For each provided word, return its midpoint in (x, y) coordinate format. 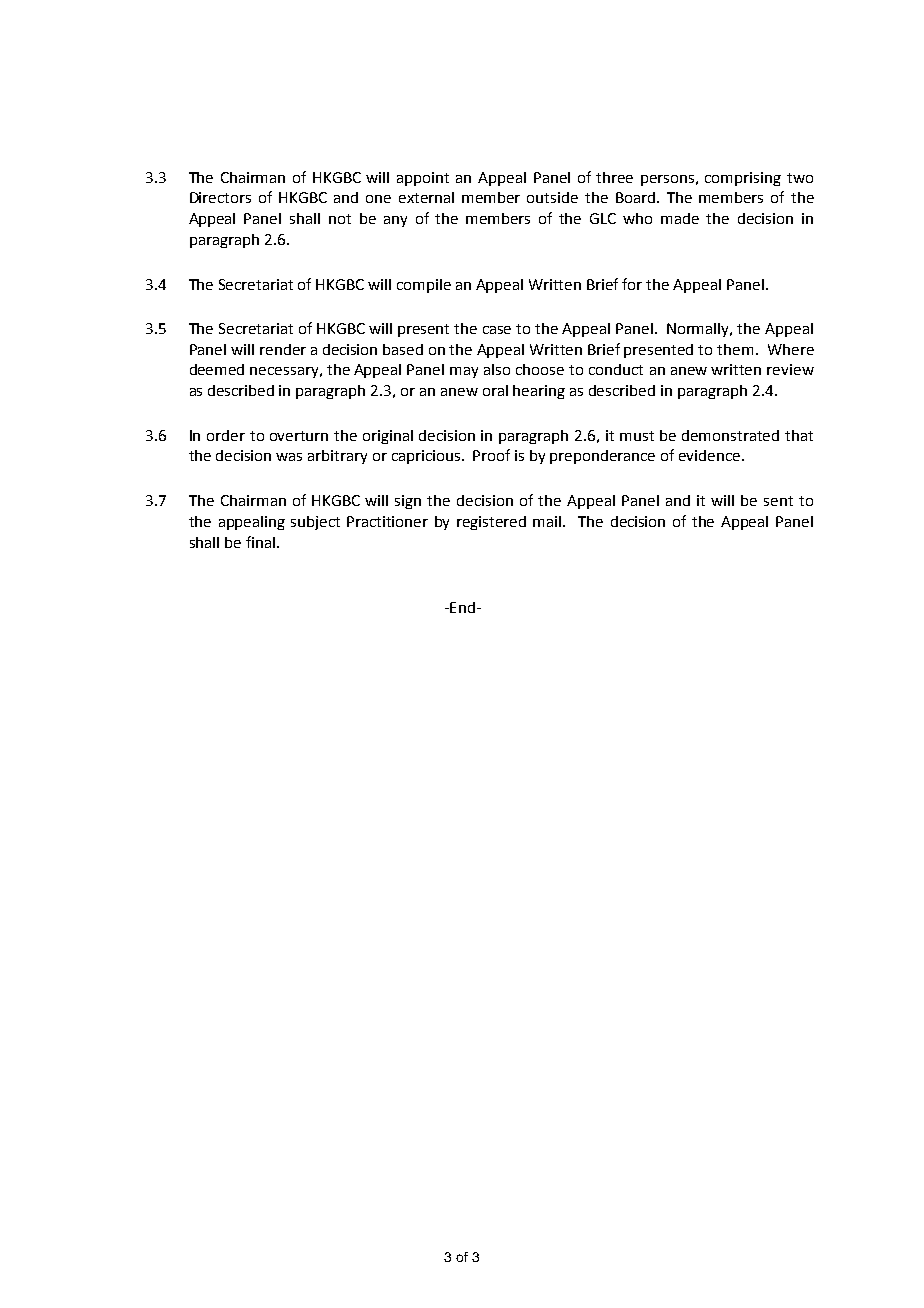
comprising (743, 179)
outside (552, 197)
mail (548, 521)
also (497, 369)
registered (491, 523)
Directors (220, 197)
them (735, 349)
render (283, 349)
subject (315, 523)
